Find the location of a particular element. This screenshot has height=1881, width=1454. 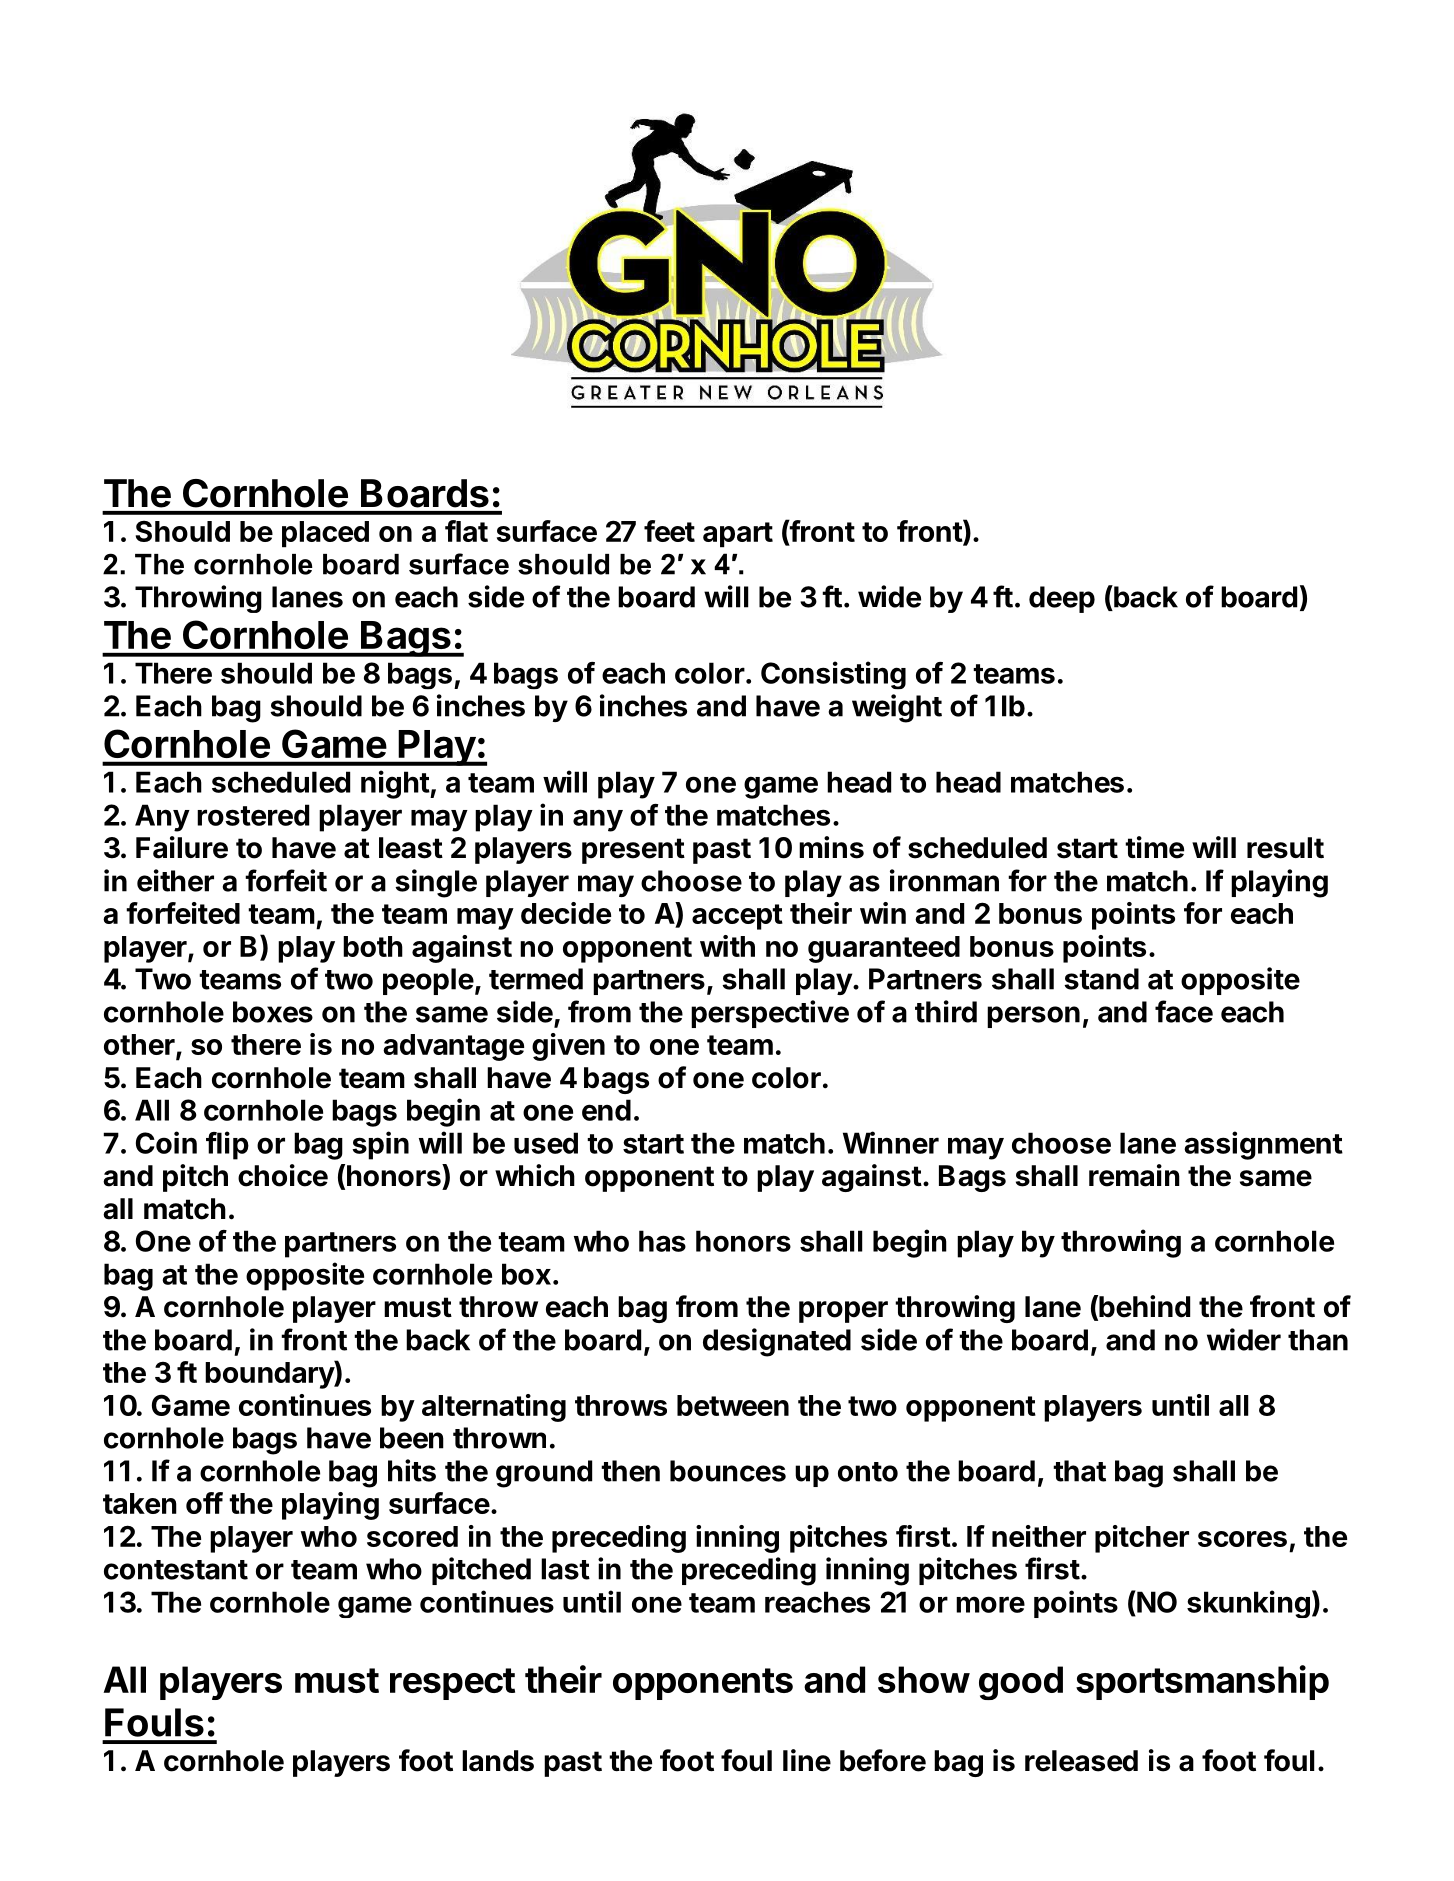

apart is located at coordinates (738, 535).
